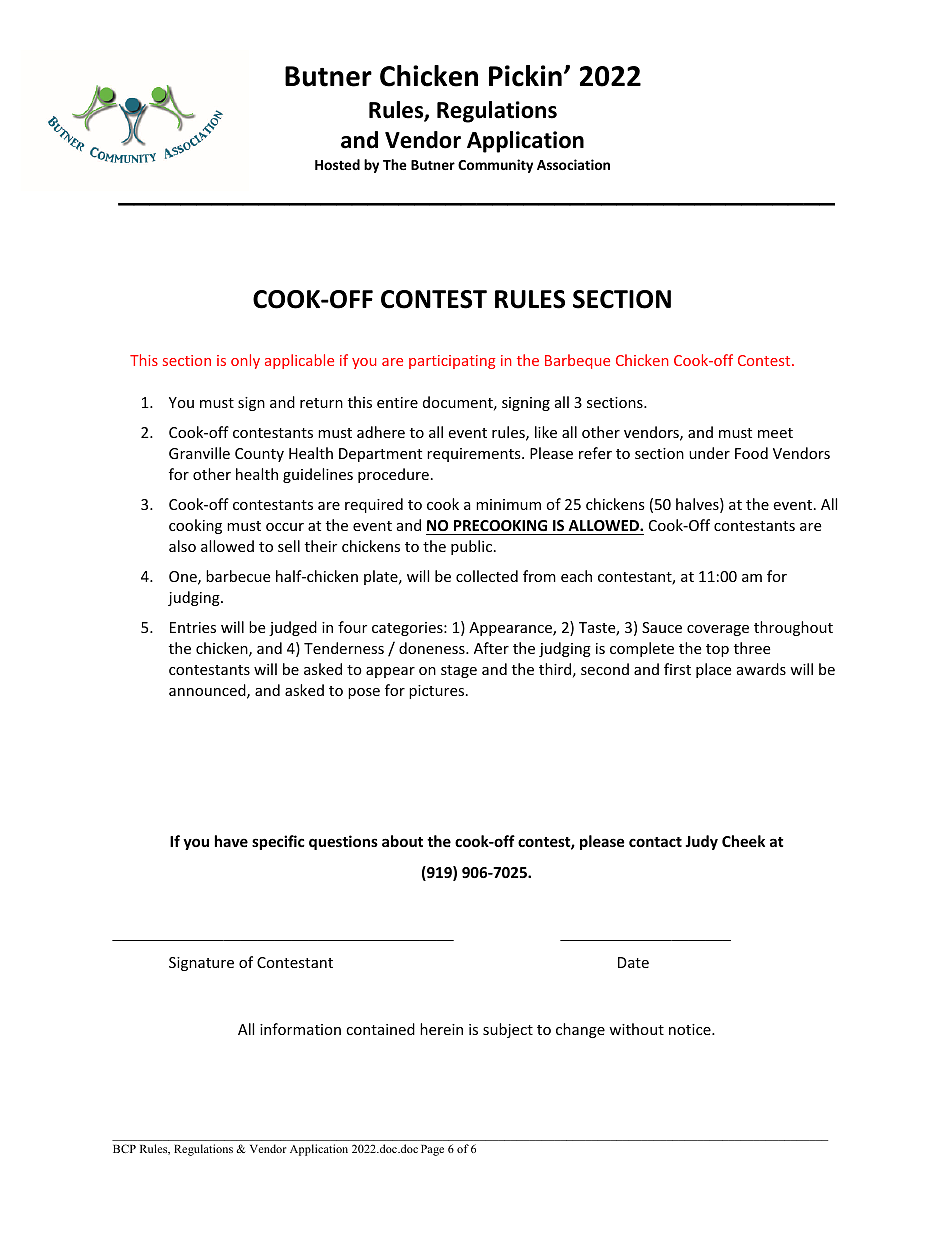 The image size is (952, 1233). What do you see at coordinates (402, 841) in the image?
I see `about` at bounding box center [402, 841].
